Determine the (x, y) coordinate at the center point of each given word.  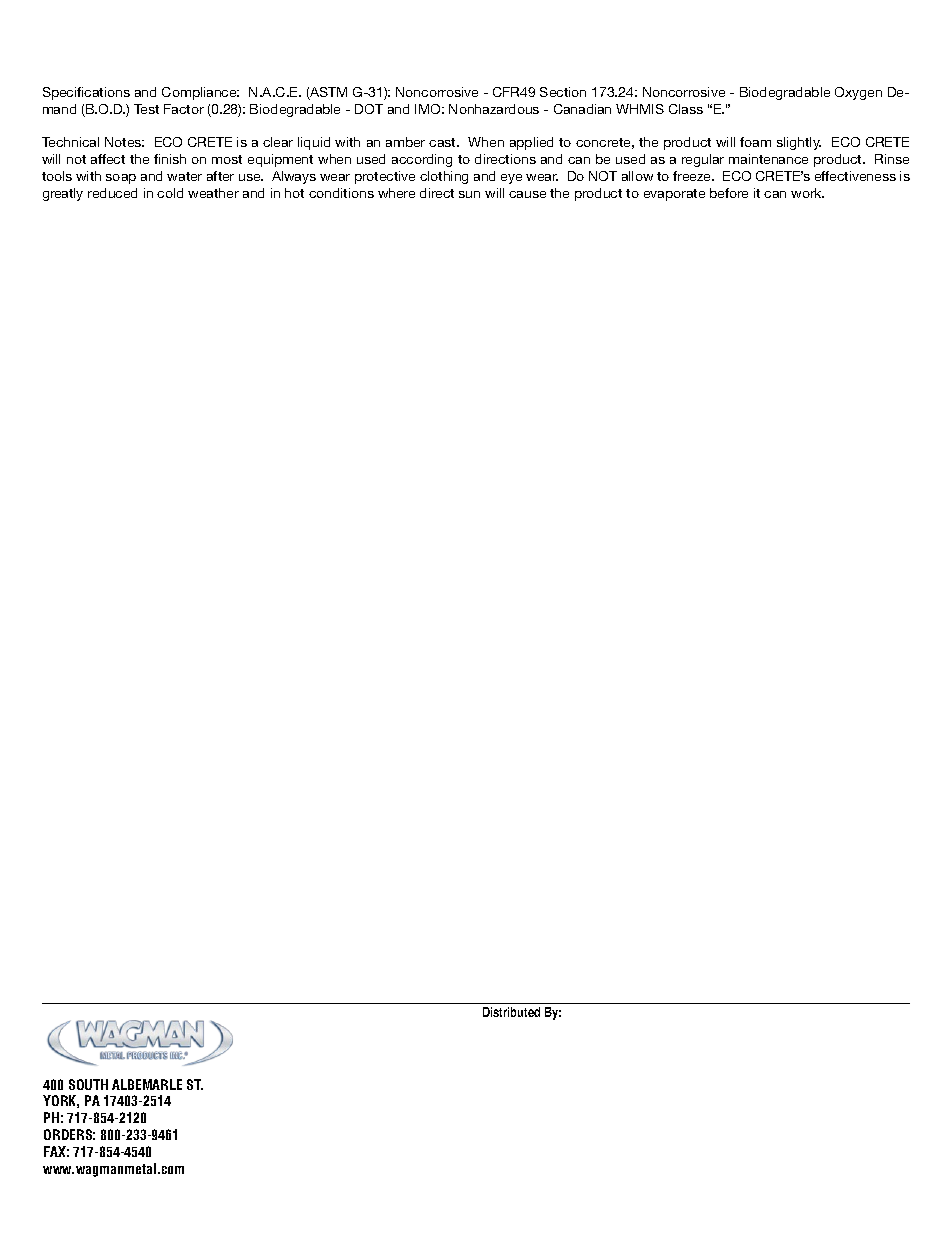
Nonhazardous (494, 109)
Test (146, 109)
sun (469, 194)
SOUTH (88, 1084)
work (807, 193)
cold (170, 193)
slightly (799, 143)
